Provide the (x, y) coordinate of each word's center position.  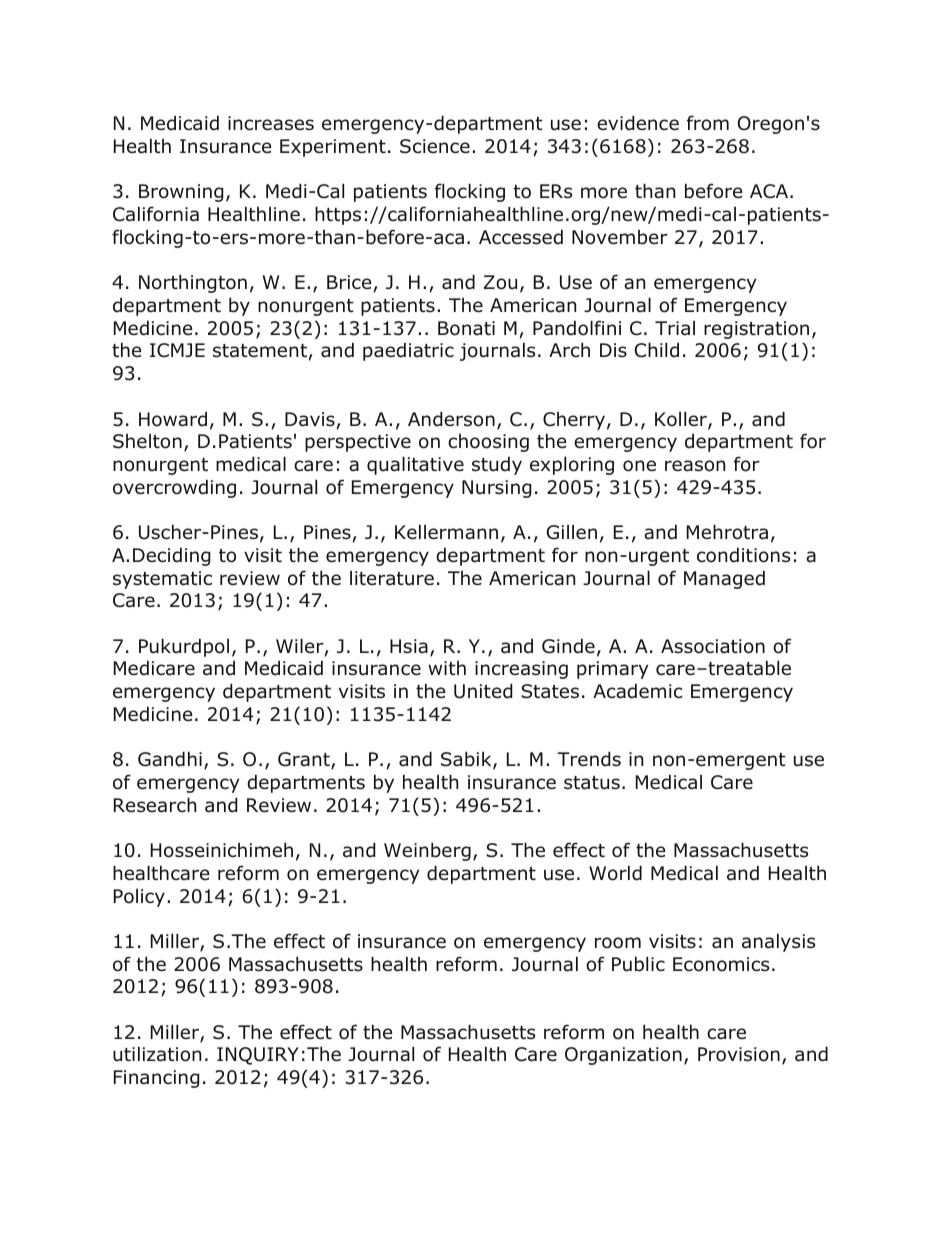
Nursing (497, 489)
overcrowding (174, 488)
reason (695, 466)
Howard (173, 419)
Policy (139, 898)
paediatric (408, 351)
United (483, 691)
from (708, 123)
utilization (157, 1054)
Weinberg (427, 851)
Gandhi (170, 759)
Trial (675, 328)
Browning (181, 193)
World (615, 873)
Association (713, 646)
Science (435, 146)
